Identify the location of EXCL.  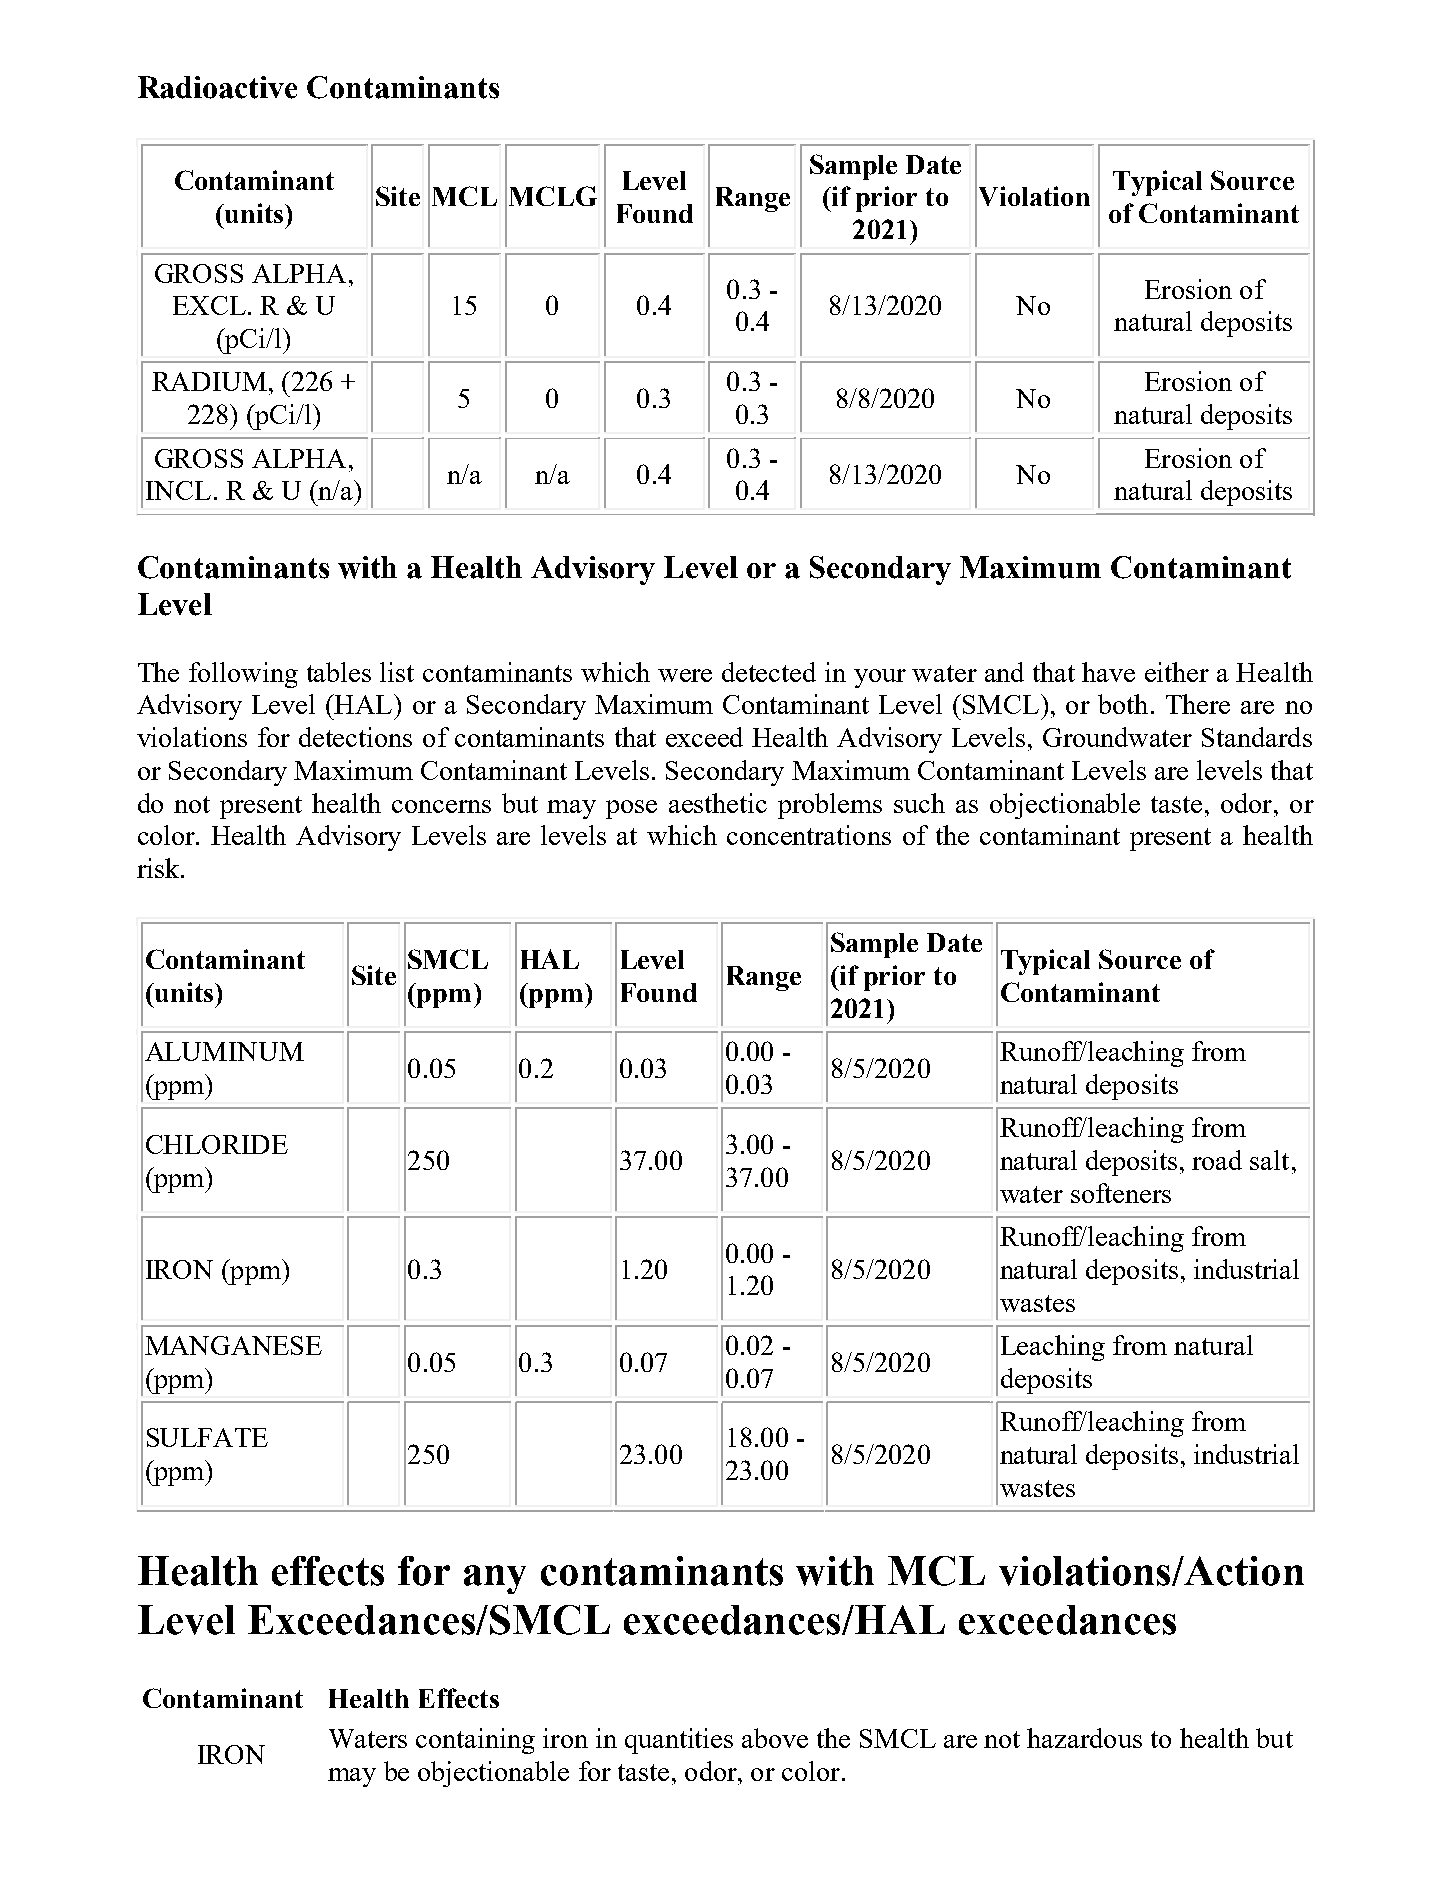
(209, 305).
